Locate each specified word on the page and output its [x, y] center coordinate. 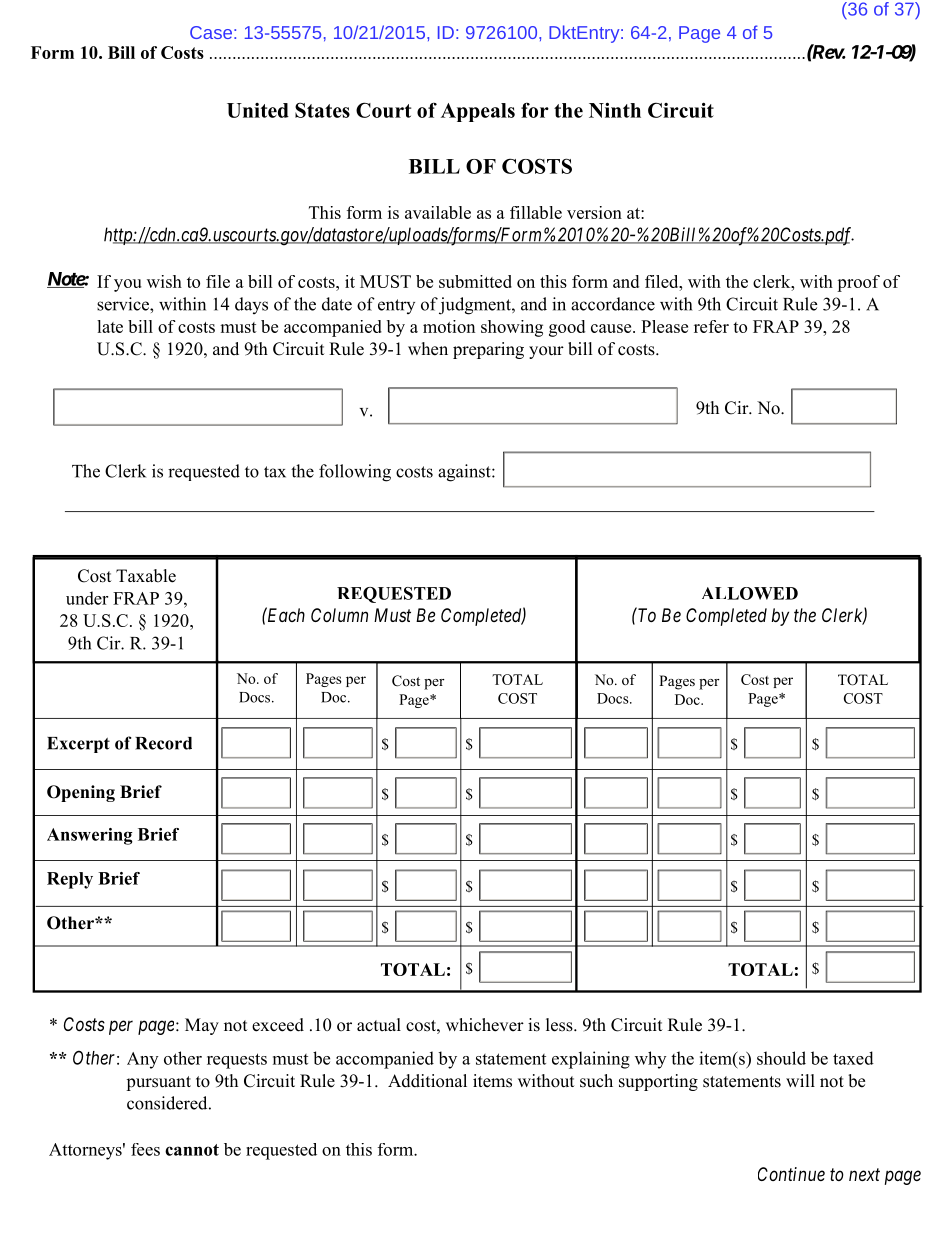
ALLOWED [750, 593]
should [781, 1058]
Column [339, 615]
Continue [791, 1174]
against [465, 473]
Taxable [146, 576]
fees [145, 1149]
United [258, 110]
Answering [90, 836]
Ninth [615, 110]
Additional [427, 1081]
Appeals [478, 112]
